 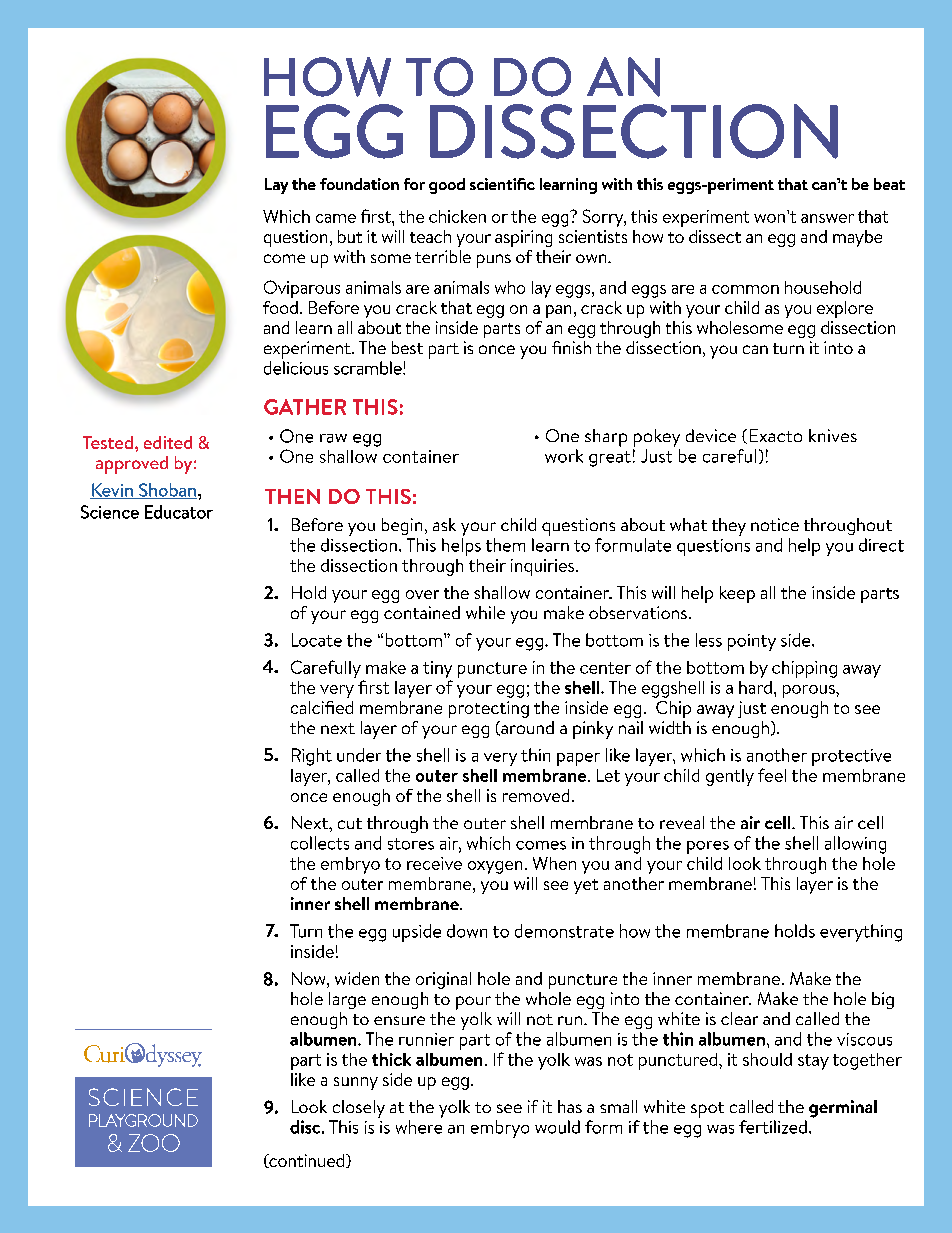 I want to click on chicken, so click(x=457, y=216).
